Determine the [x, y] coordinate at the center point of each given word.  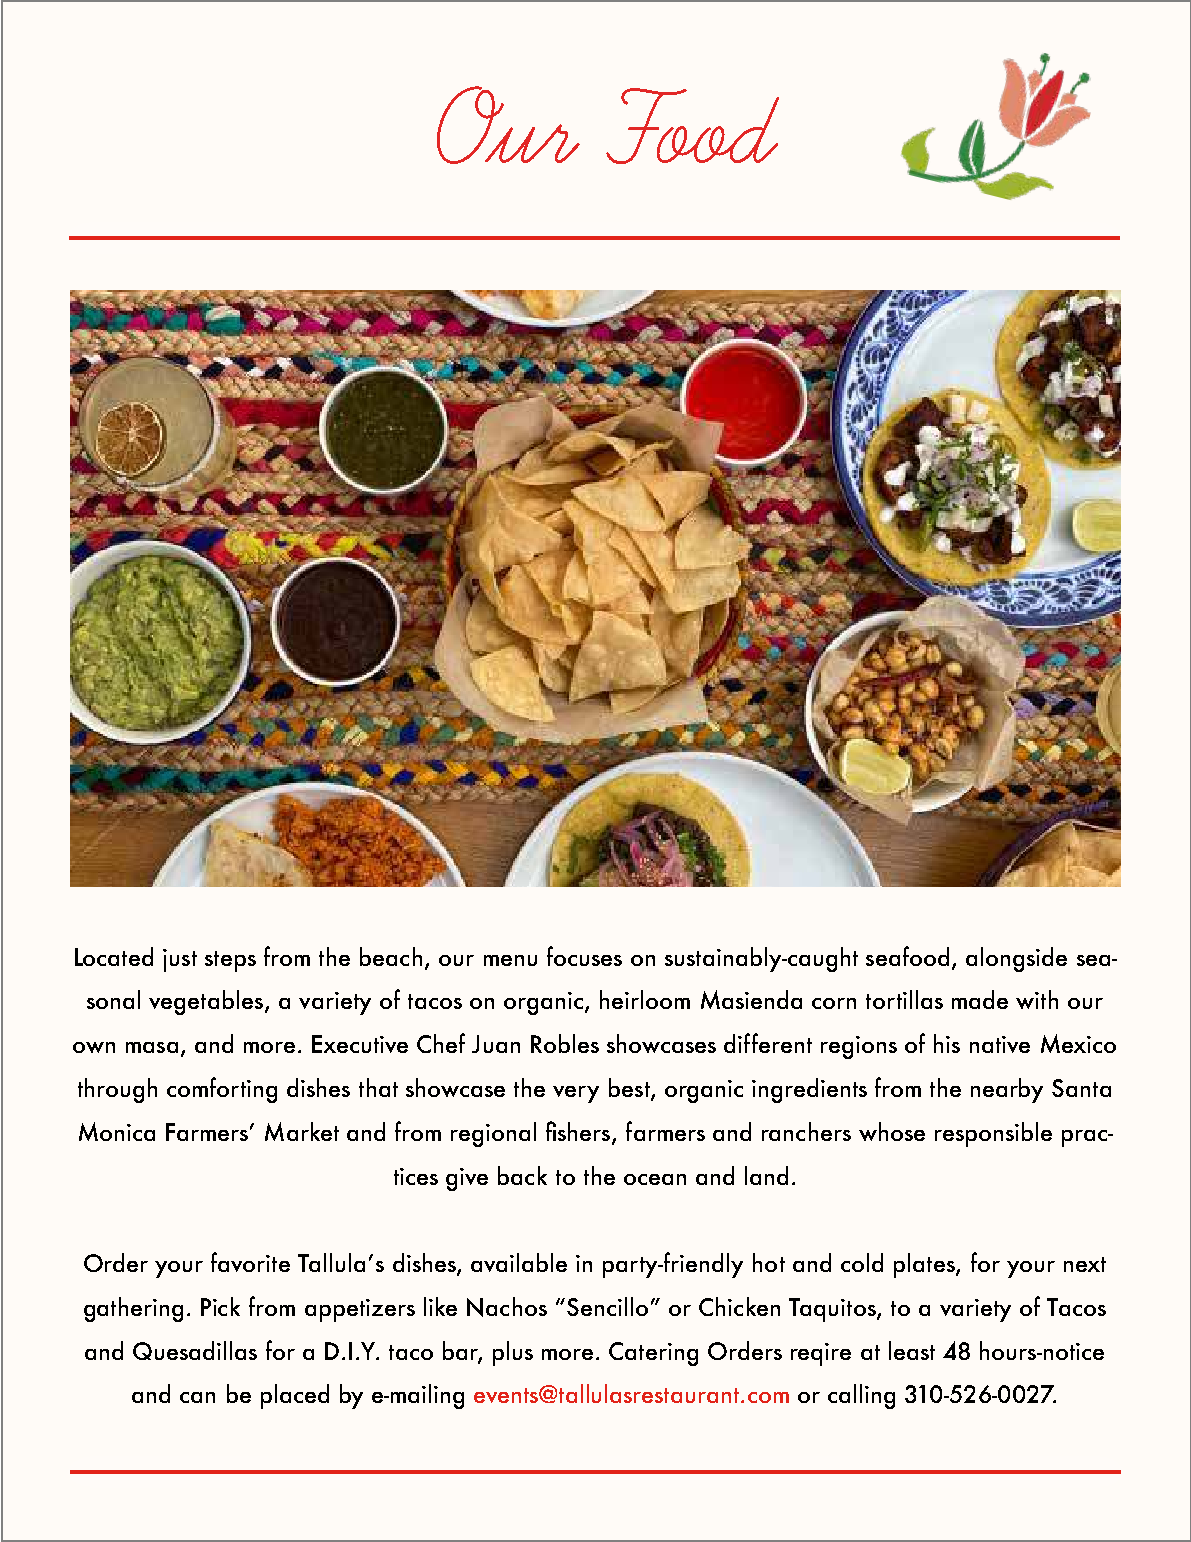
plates [925, 1265]
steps [230, 961]
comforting [222, 1090]
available [519, 1262]
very [576, 1094]
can [197, 1397]
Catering [653, 1354]
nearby [1007, 1090]
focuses [584, 956]
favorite [250, 1262]
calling [861, 1396]
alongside [1016, 959]
